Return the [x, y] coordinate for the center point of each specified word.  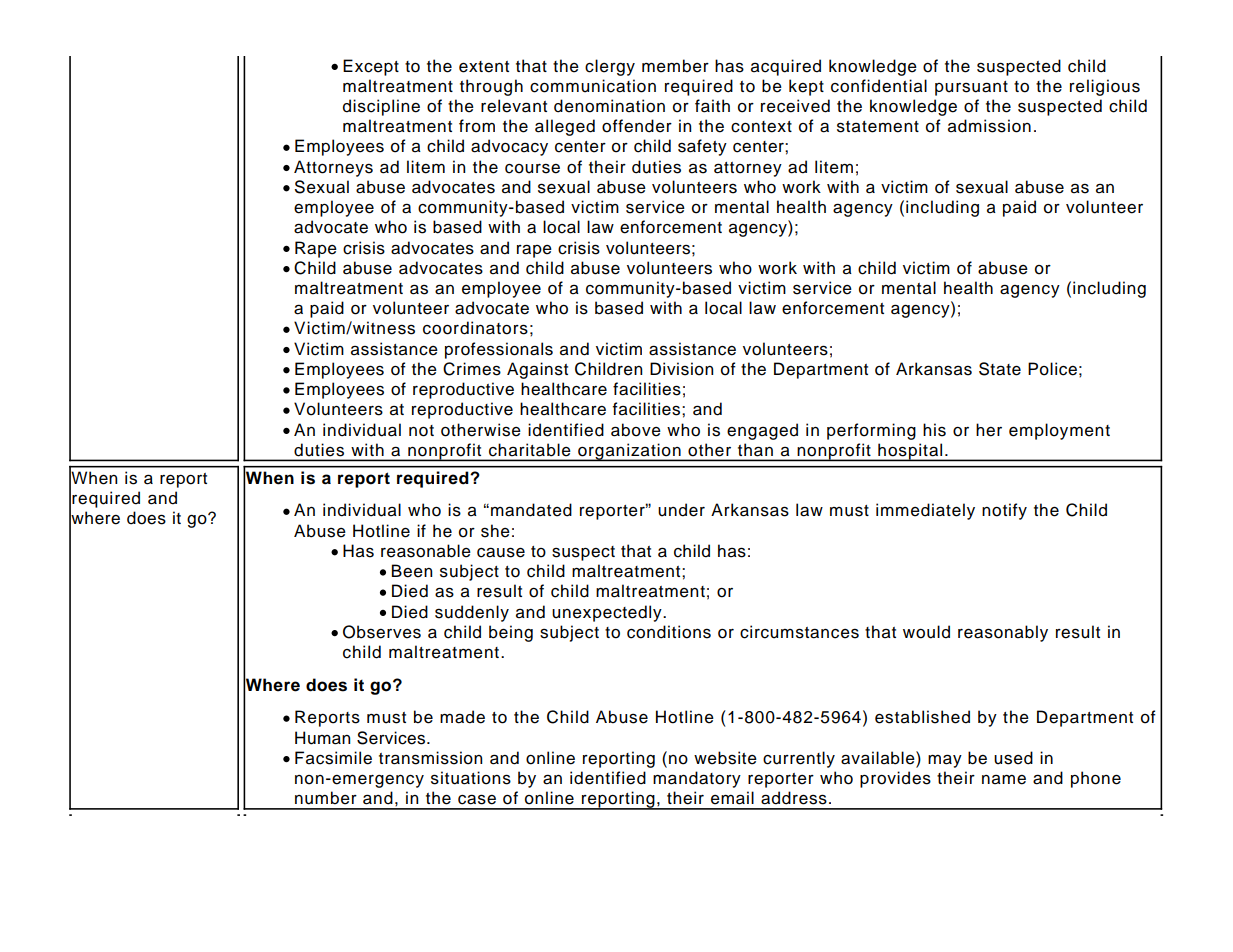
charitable [530, 450]
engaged [762, 431]
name [1004, 780]
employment [1059, 431]
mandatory [697, 779]
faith [712, 106]
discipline [381, 107]
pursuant [971, 88]
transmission [430, 758]
